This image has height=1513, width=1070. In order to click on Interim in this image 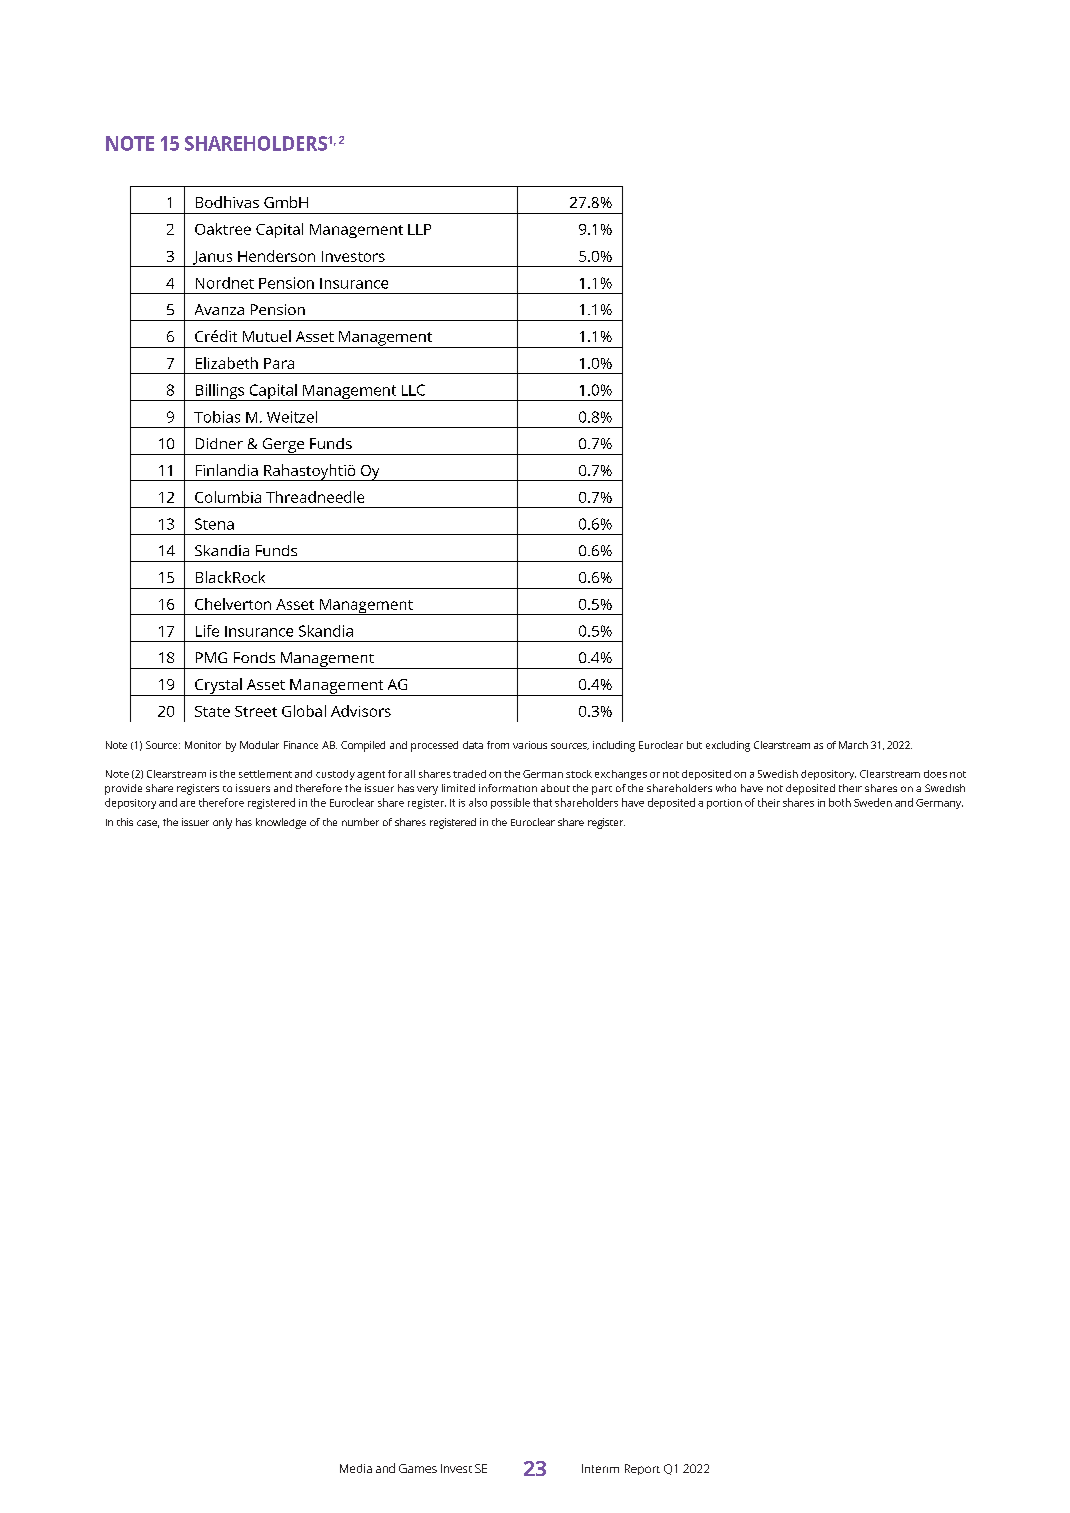, I will do `click(600, 1468)`.
